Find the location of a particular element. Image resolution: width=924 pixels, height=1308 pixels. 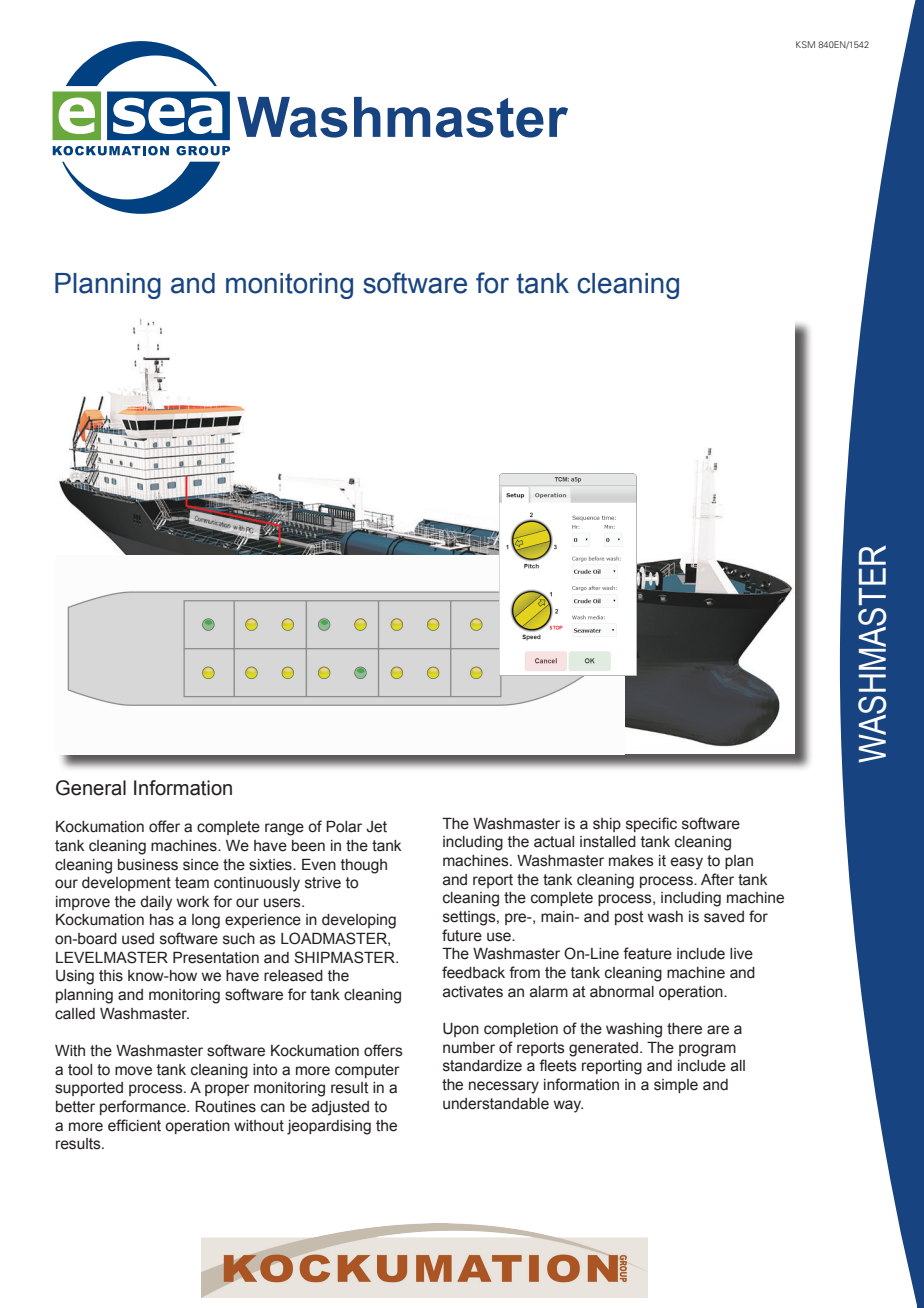

General is located at coordinates (91, 788).
